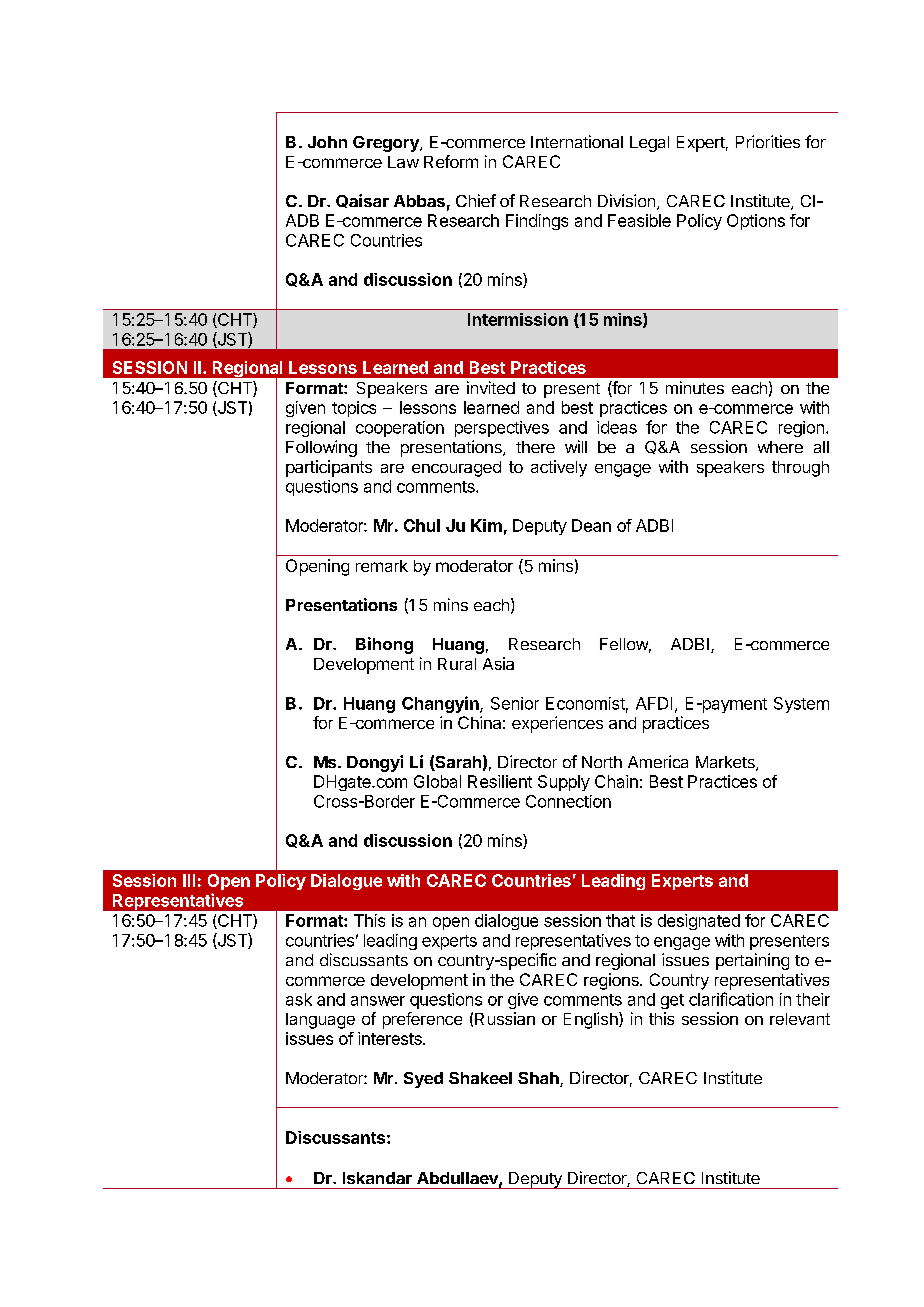 The height and width of the screenshot is (1307, 924). Describe the element at coordinates (500, 781) in the screenshot. I see `Resilient` at that location.
